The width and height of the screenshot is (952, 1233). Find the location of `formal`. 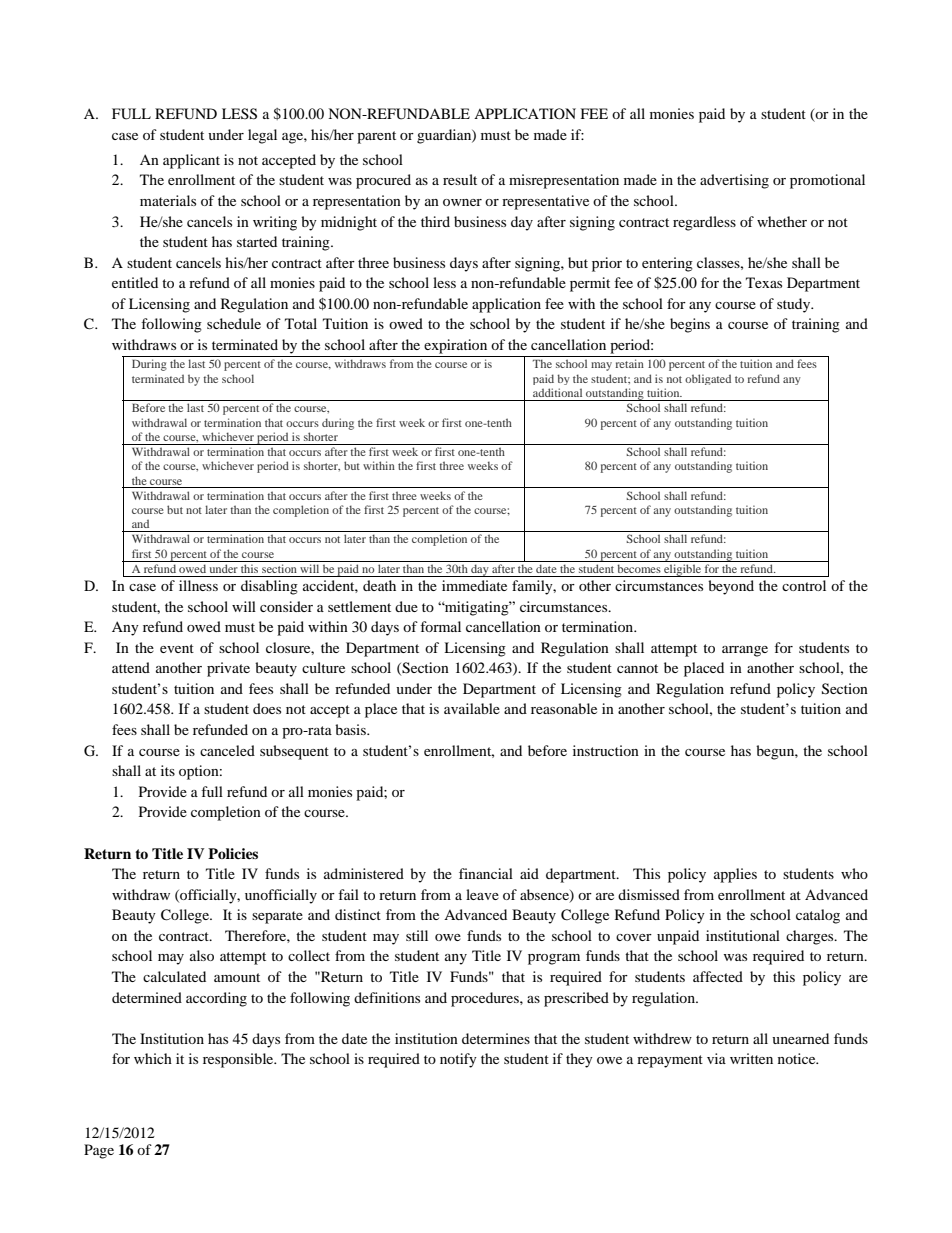

formal is located at coordinates (440, 626).
